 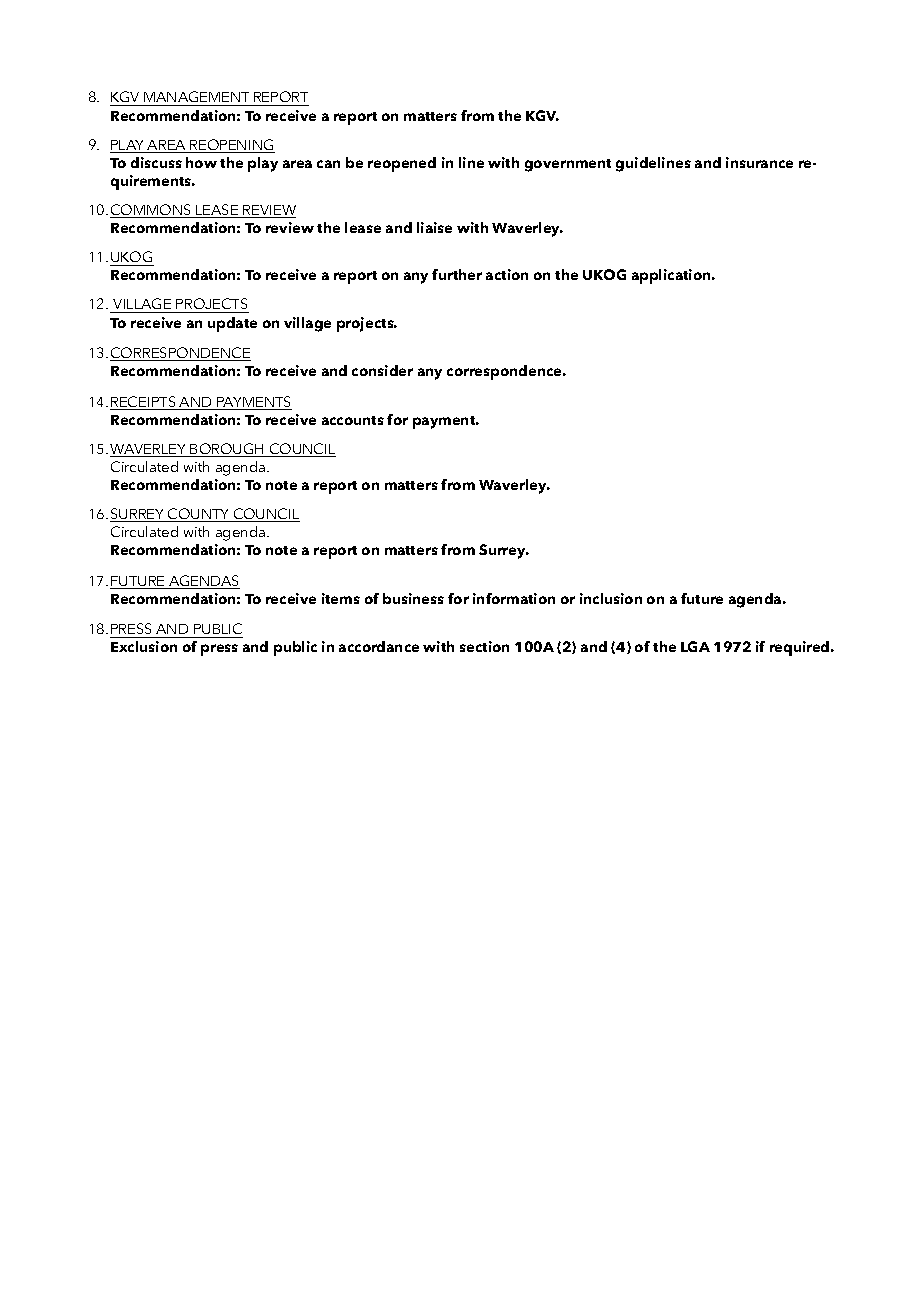 What do you see at coordinates (759, 162) in the image?
I see `insurance` at bounding box center [759, 162].
